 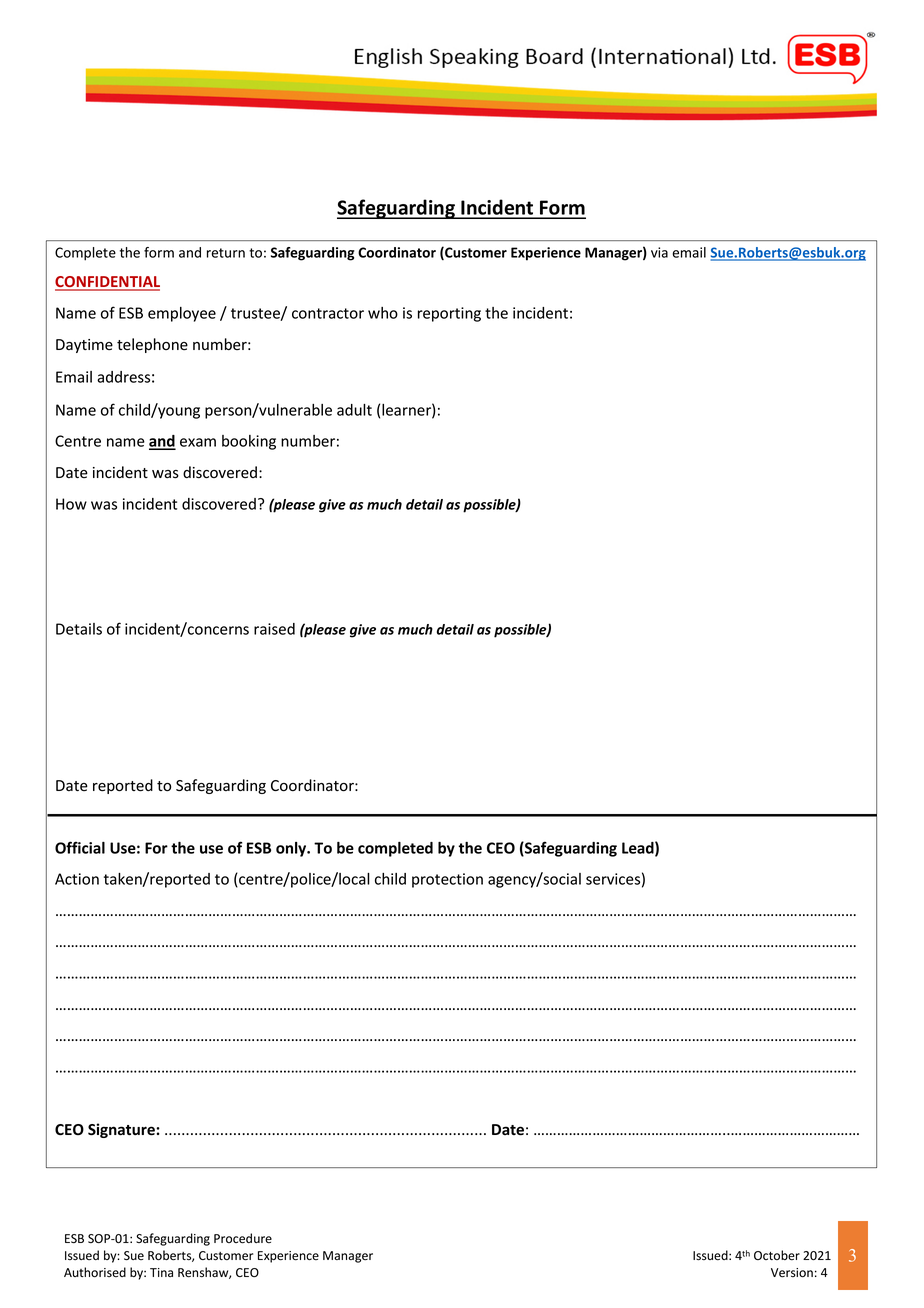 I want to click on Procedure, so click(x=243, y=1238).
